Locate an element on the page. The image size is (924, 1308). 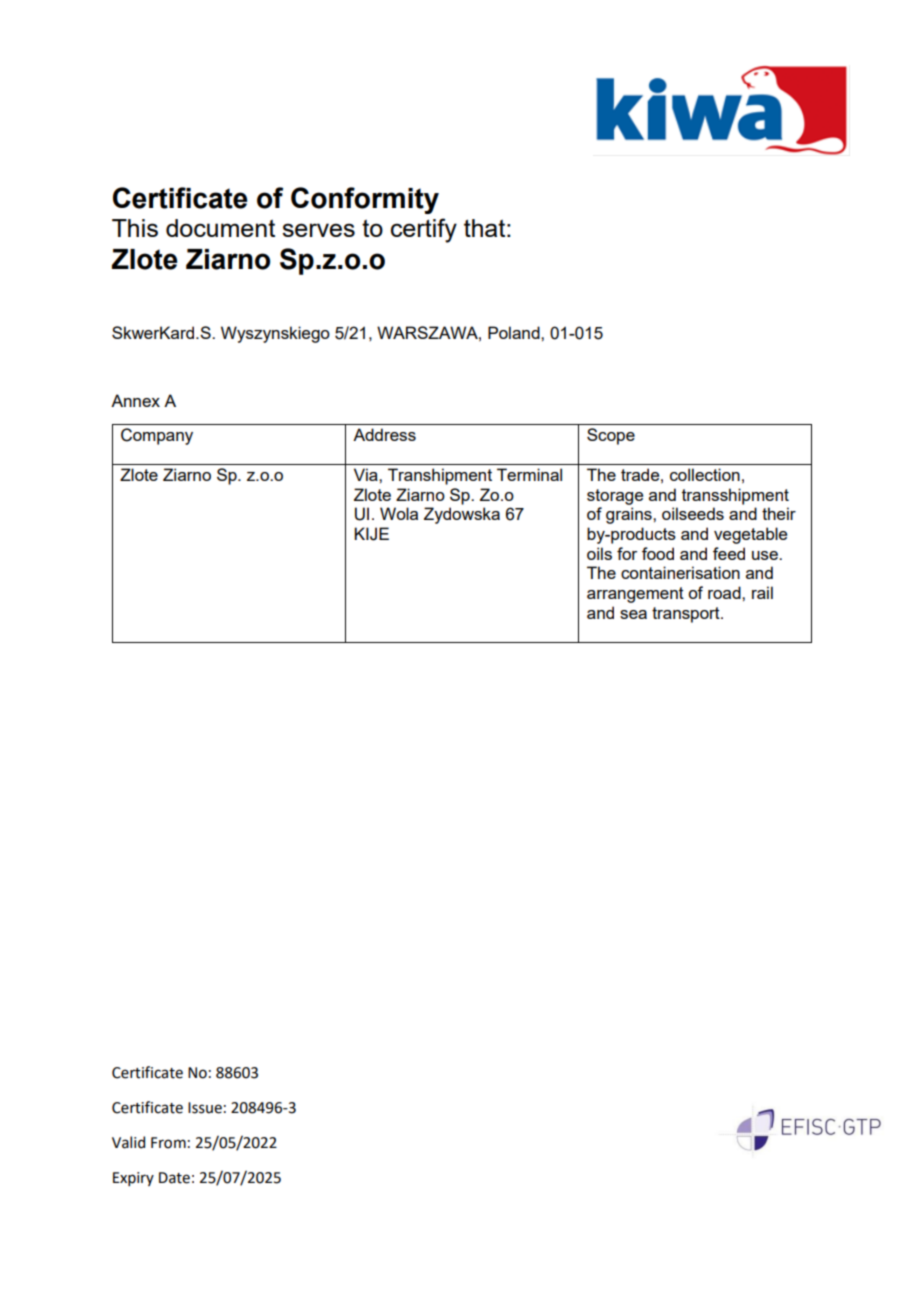
certify is located at coordinates (424, 230).
